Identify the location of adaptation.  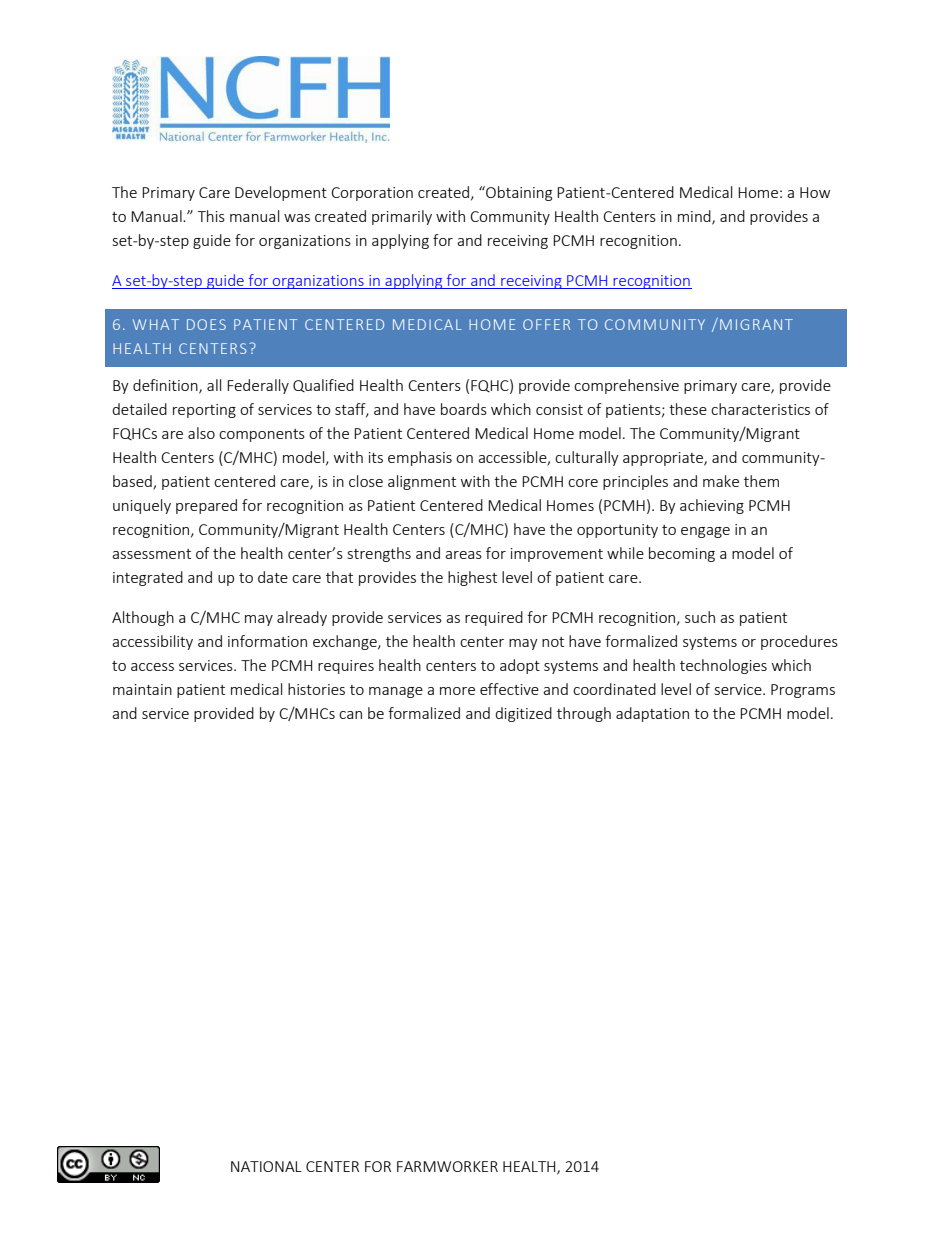
(652, 714).
